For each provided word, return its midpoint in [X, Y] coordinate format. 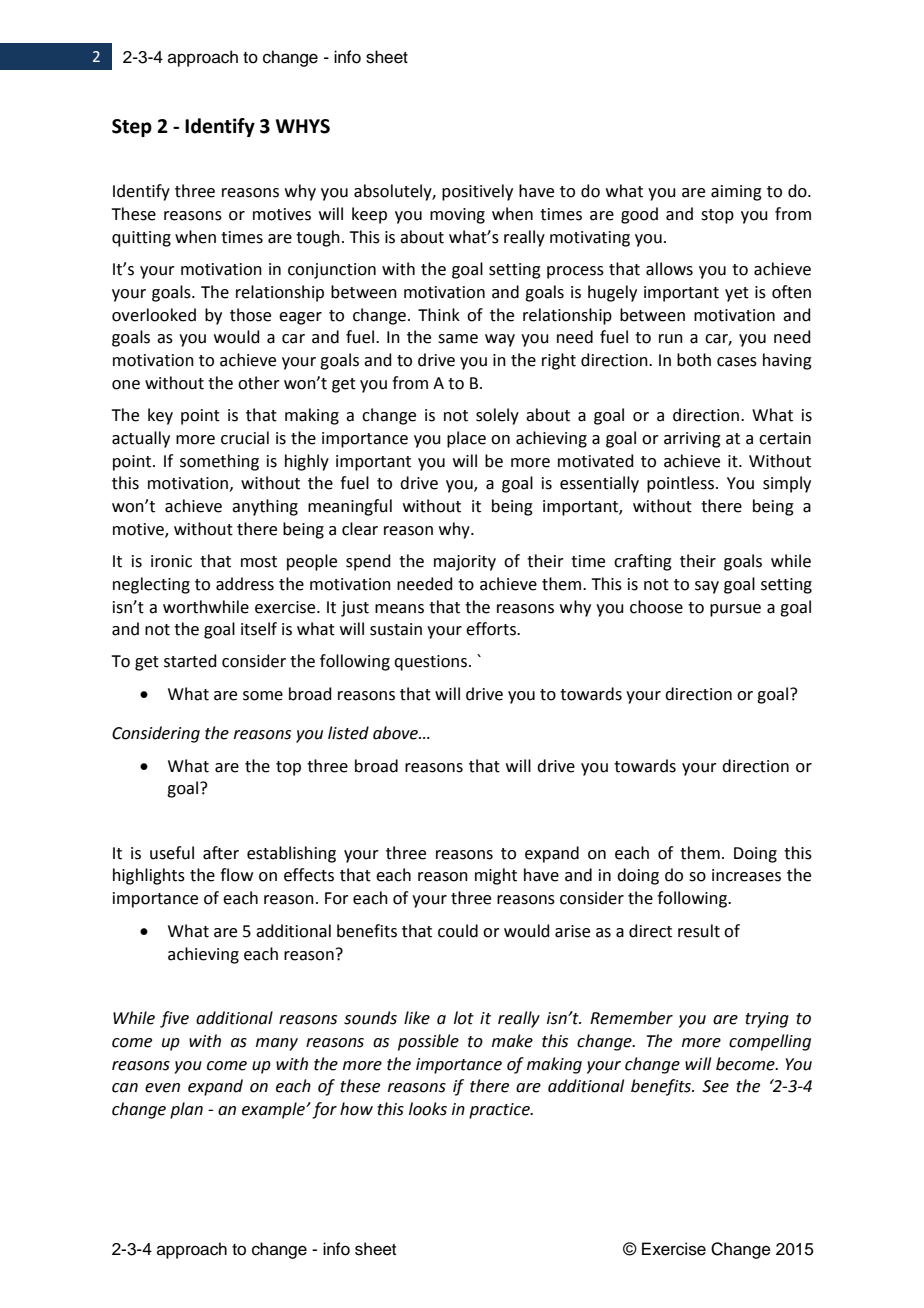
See [715, 1086]
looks [428, 1109]
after [221, 853]
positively [477, 192]
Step [132, 128]
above [397, 733]
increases [746, 875]
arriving [692, 440]
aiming [736, 193]
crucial [245, 438]
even [162, 1088]
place [466, 439]
